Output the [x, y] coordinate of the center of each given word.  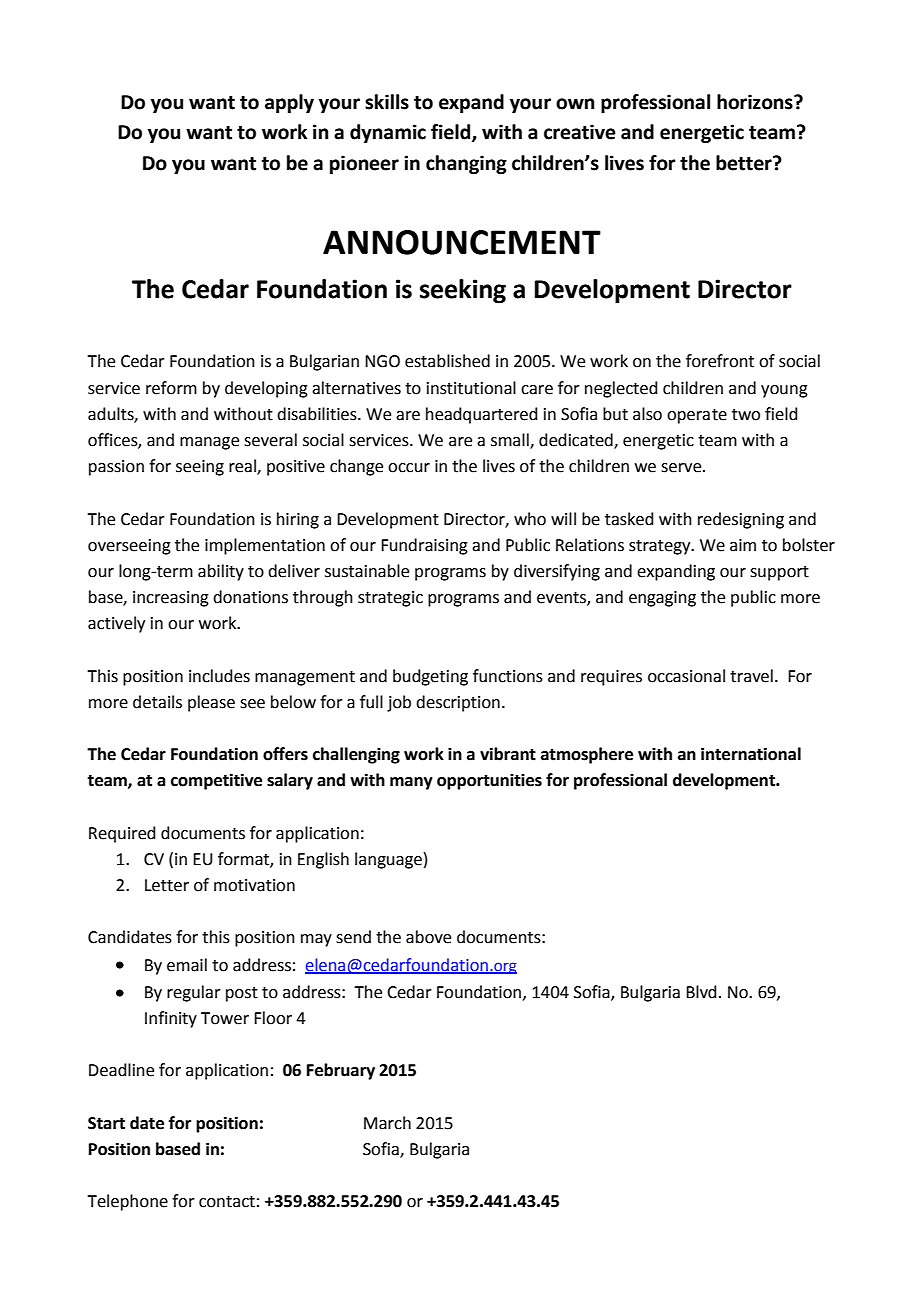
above [428, 937]
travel [751, 676]
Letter [167, 885]
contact [227, 1202]
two [746, 415]
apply [289, 103]
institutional [471, 388]
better [745, 163]
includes [219, 676]
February [341, 1071]
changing [466, 164]
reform [171, 388]
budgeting [430, 677]
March [387, 1123]
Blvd [701, 992]
